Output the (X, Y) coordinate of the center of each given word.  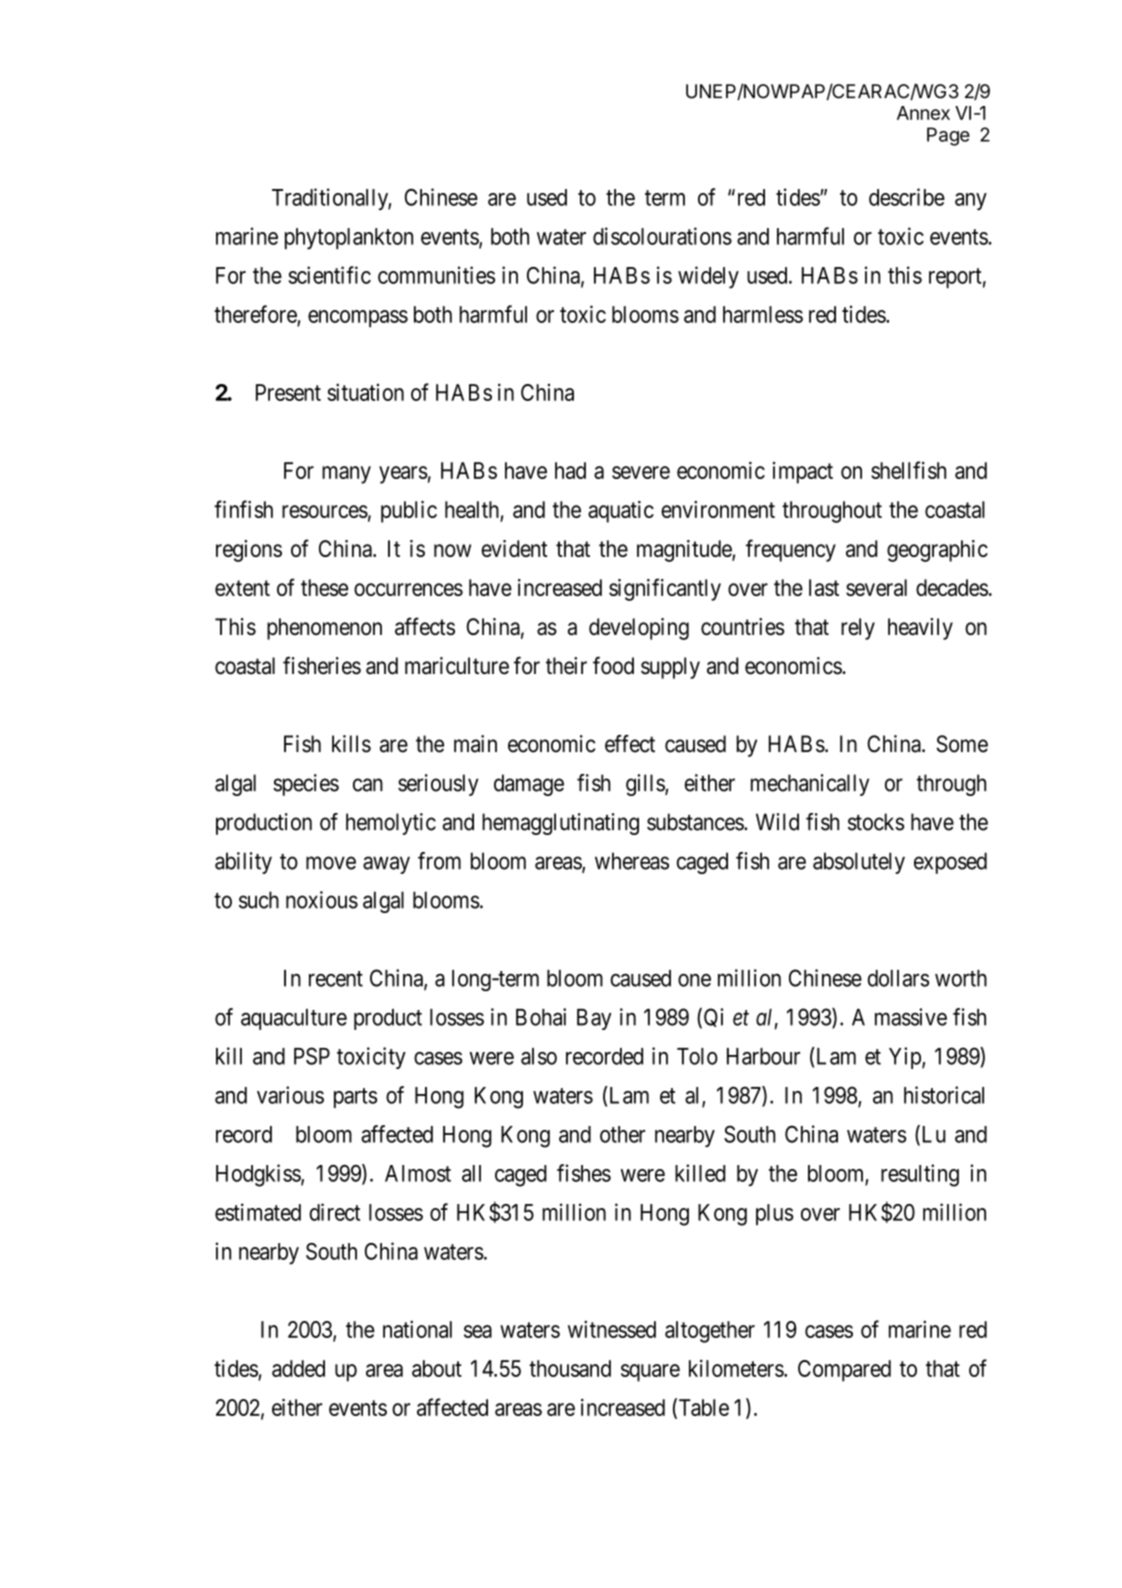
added (298, 1368)
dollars (898, 978)
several (876, 587)
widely (708, 277)
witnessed (612, 1329)
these (324, 587)
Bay (594, 1019)
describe (907, 197)
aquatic (621, 512)
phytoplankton (349, 239)
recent (336, 979)
